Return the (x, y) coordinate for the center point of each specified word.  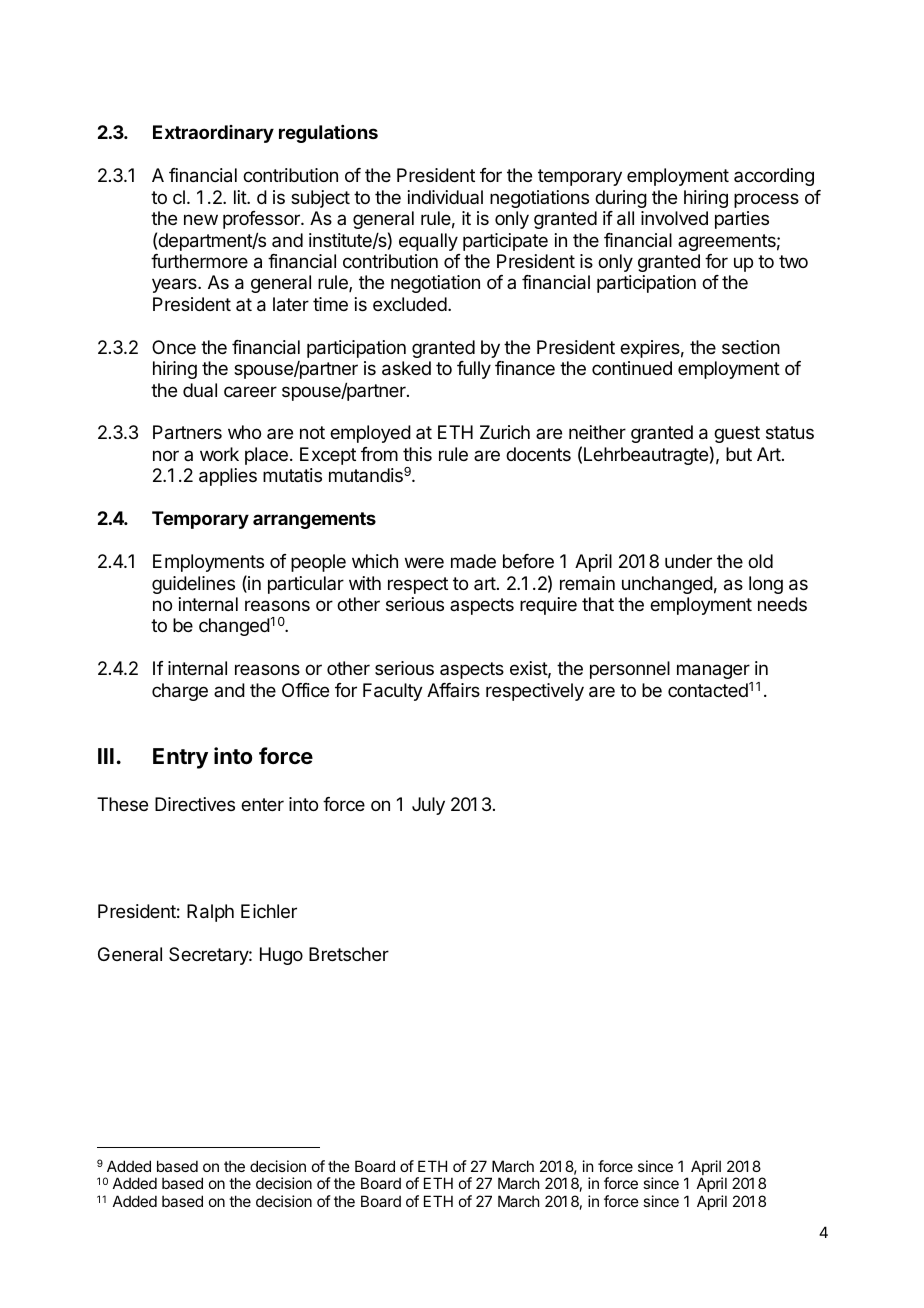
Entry (180, 758)
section (751, 347)
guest (737, 434)
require (548, 606)
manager (713, 671)
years (175, 285)
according (774, 177)
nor (166, 455)
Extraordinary (213, 134)
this (417, 454)
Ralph (210, 913)
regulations (328, 134)
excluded (410, 304)
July (428, 806)
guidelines (193, 585)
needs (782, 604)
